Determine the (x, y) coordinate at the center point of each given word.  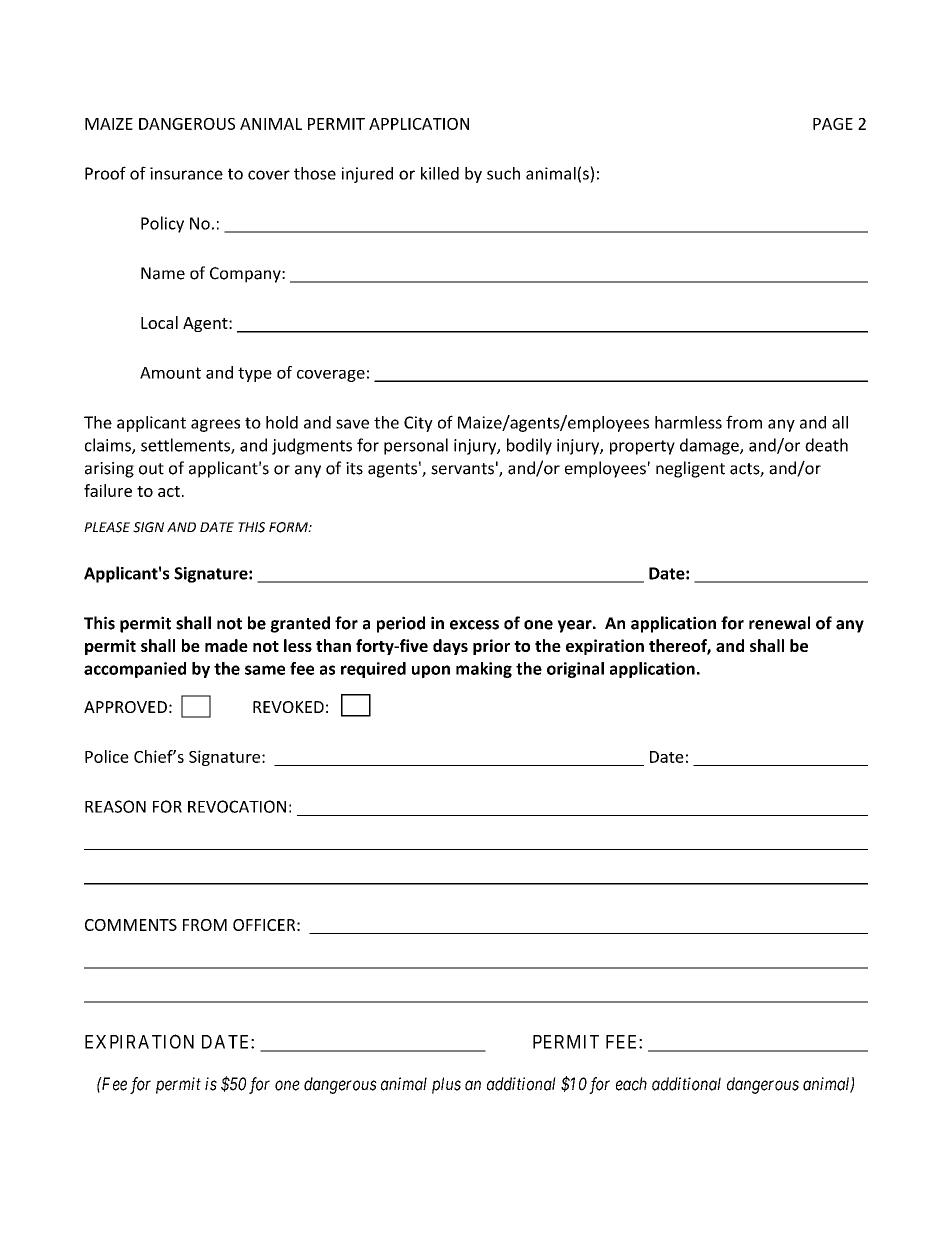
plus (446, 1085)
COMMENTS (131, 925)
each (631, 1084)
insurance (186, 173)
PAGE (833, 124)
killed (440, 173)
